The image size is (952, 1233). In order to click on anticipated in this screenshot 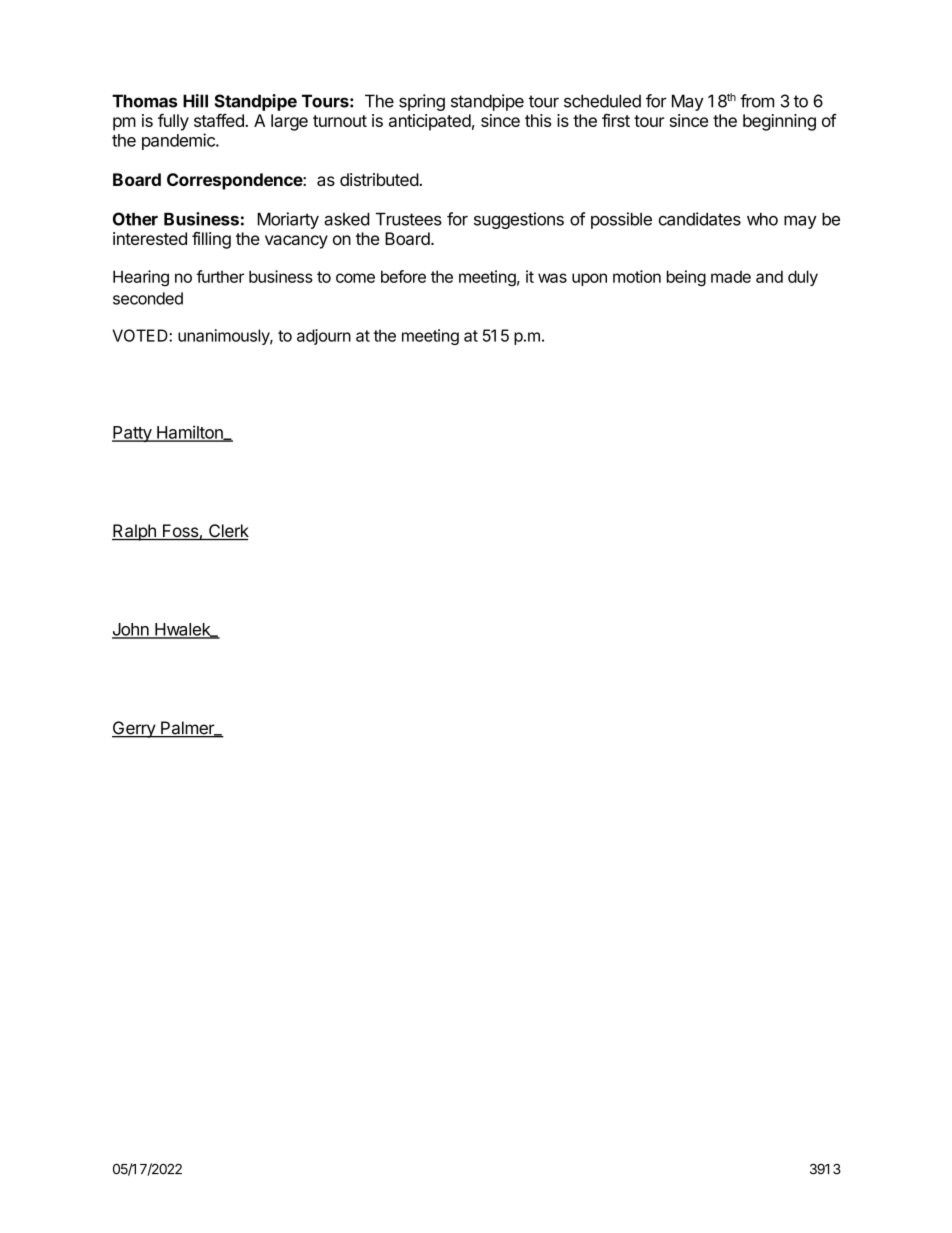, I will do `click(430, 122)`.
